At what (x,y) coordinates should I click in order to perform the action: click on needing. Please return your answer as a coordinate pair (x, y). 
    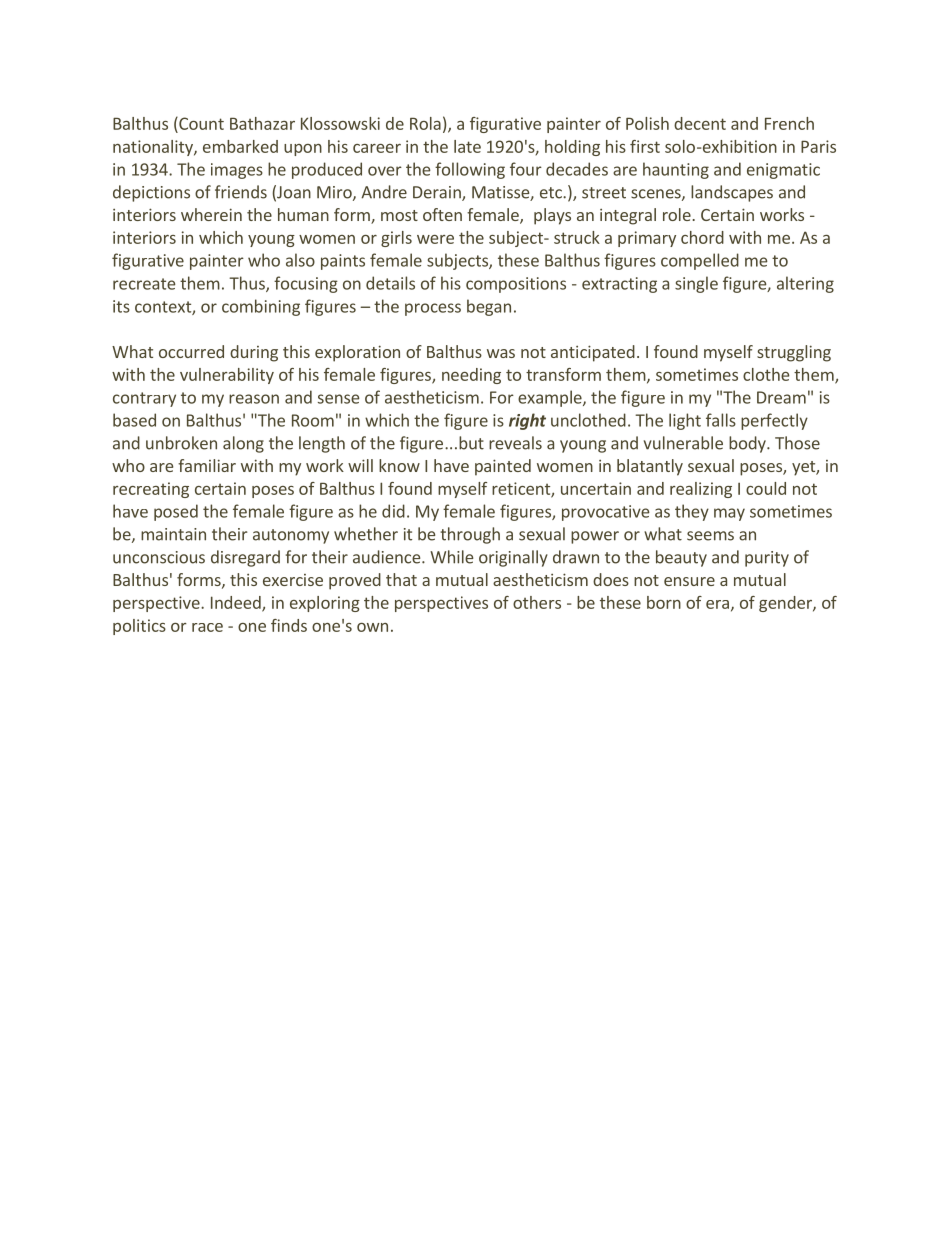
    Looking at the image, I should click on (471, 376).
